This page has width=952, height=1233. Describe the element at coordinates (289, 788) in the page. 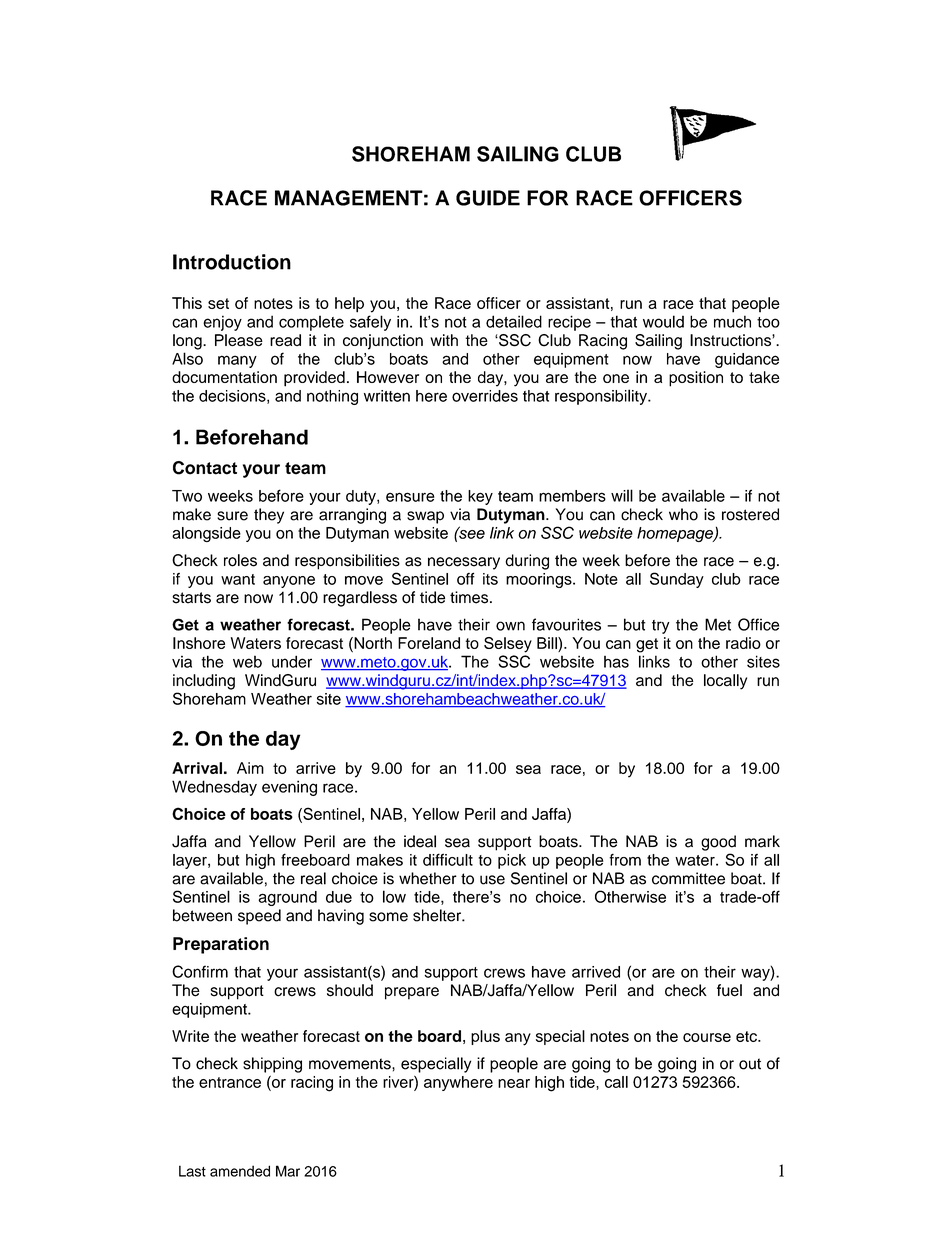

I see `evening` at that location.
